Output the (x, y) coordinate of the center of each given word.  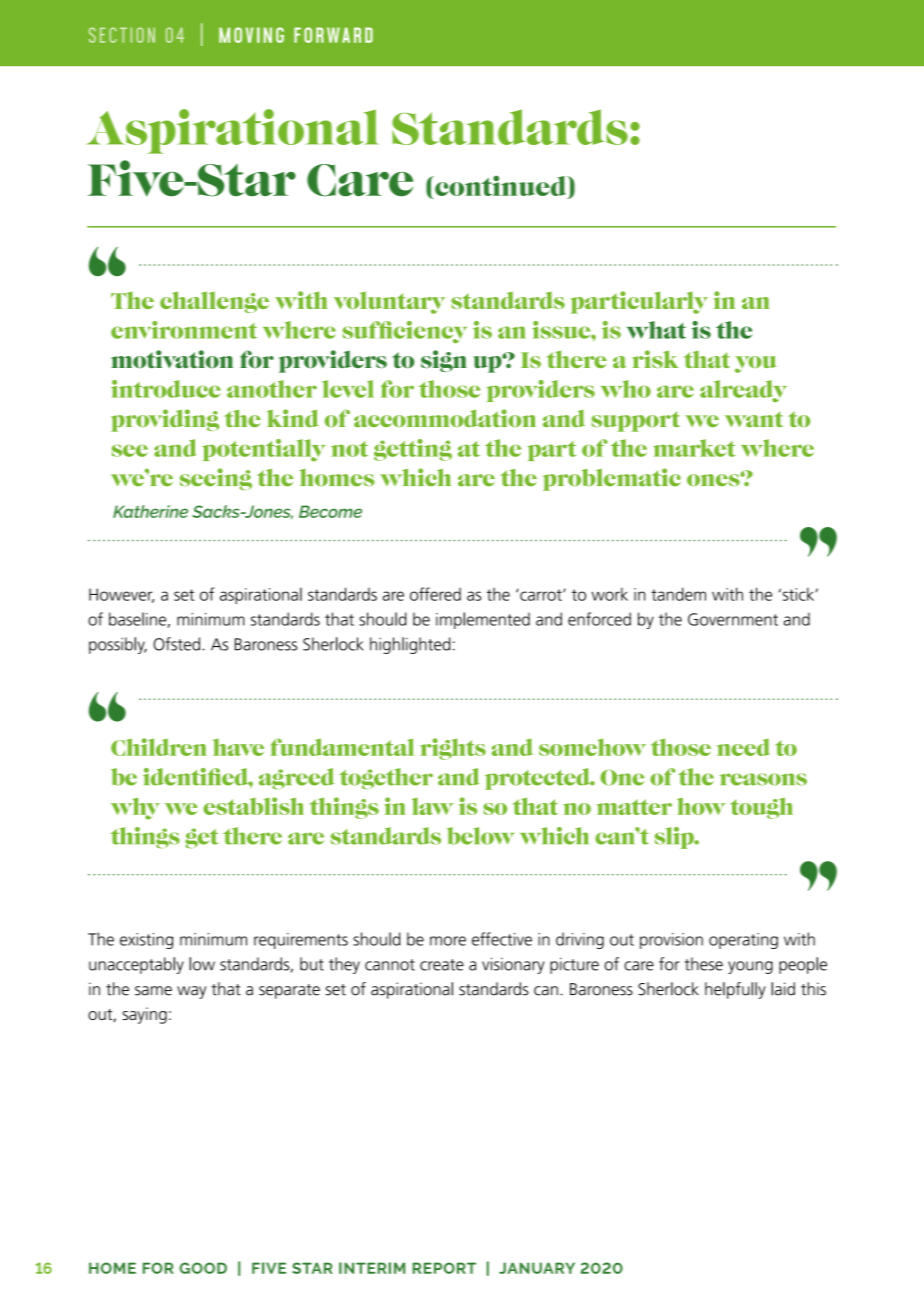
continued (501, 185)
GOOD (203, 1268)
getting (413, 450)
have (238, 747)
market (694, 448)
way (192, 992)
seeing (216, 479)
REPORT (444, 1268)
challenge (214, 302)
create (442, 965)
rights (453, 749)
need (743, 747)
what (656, 330)
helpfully (735, 990)
